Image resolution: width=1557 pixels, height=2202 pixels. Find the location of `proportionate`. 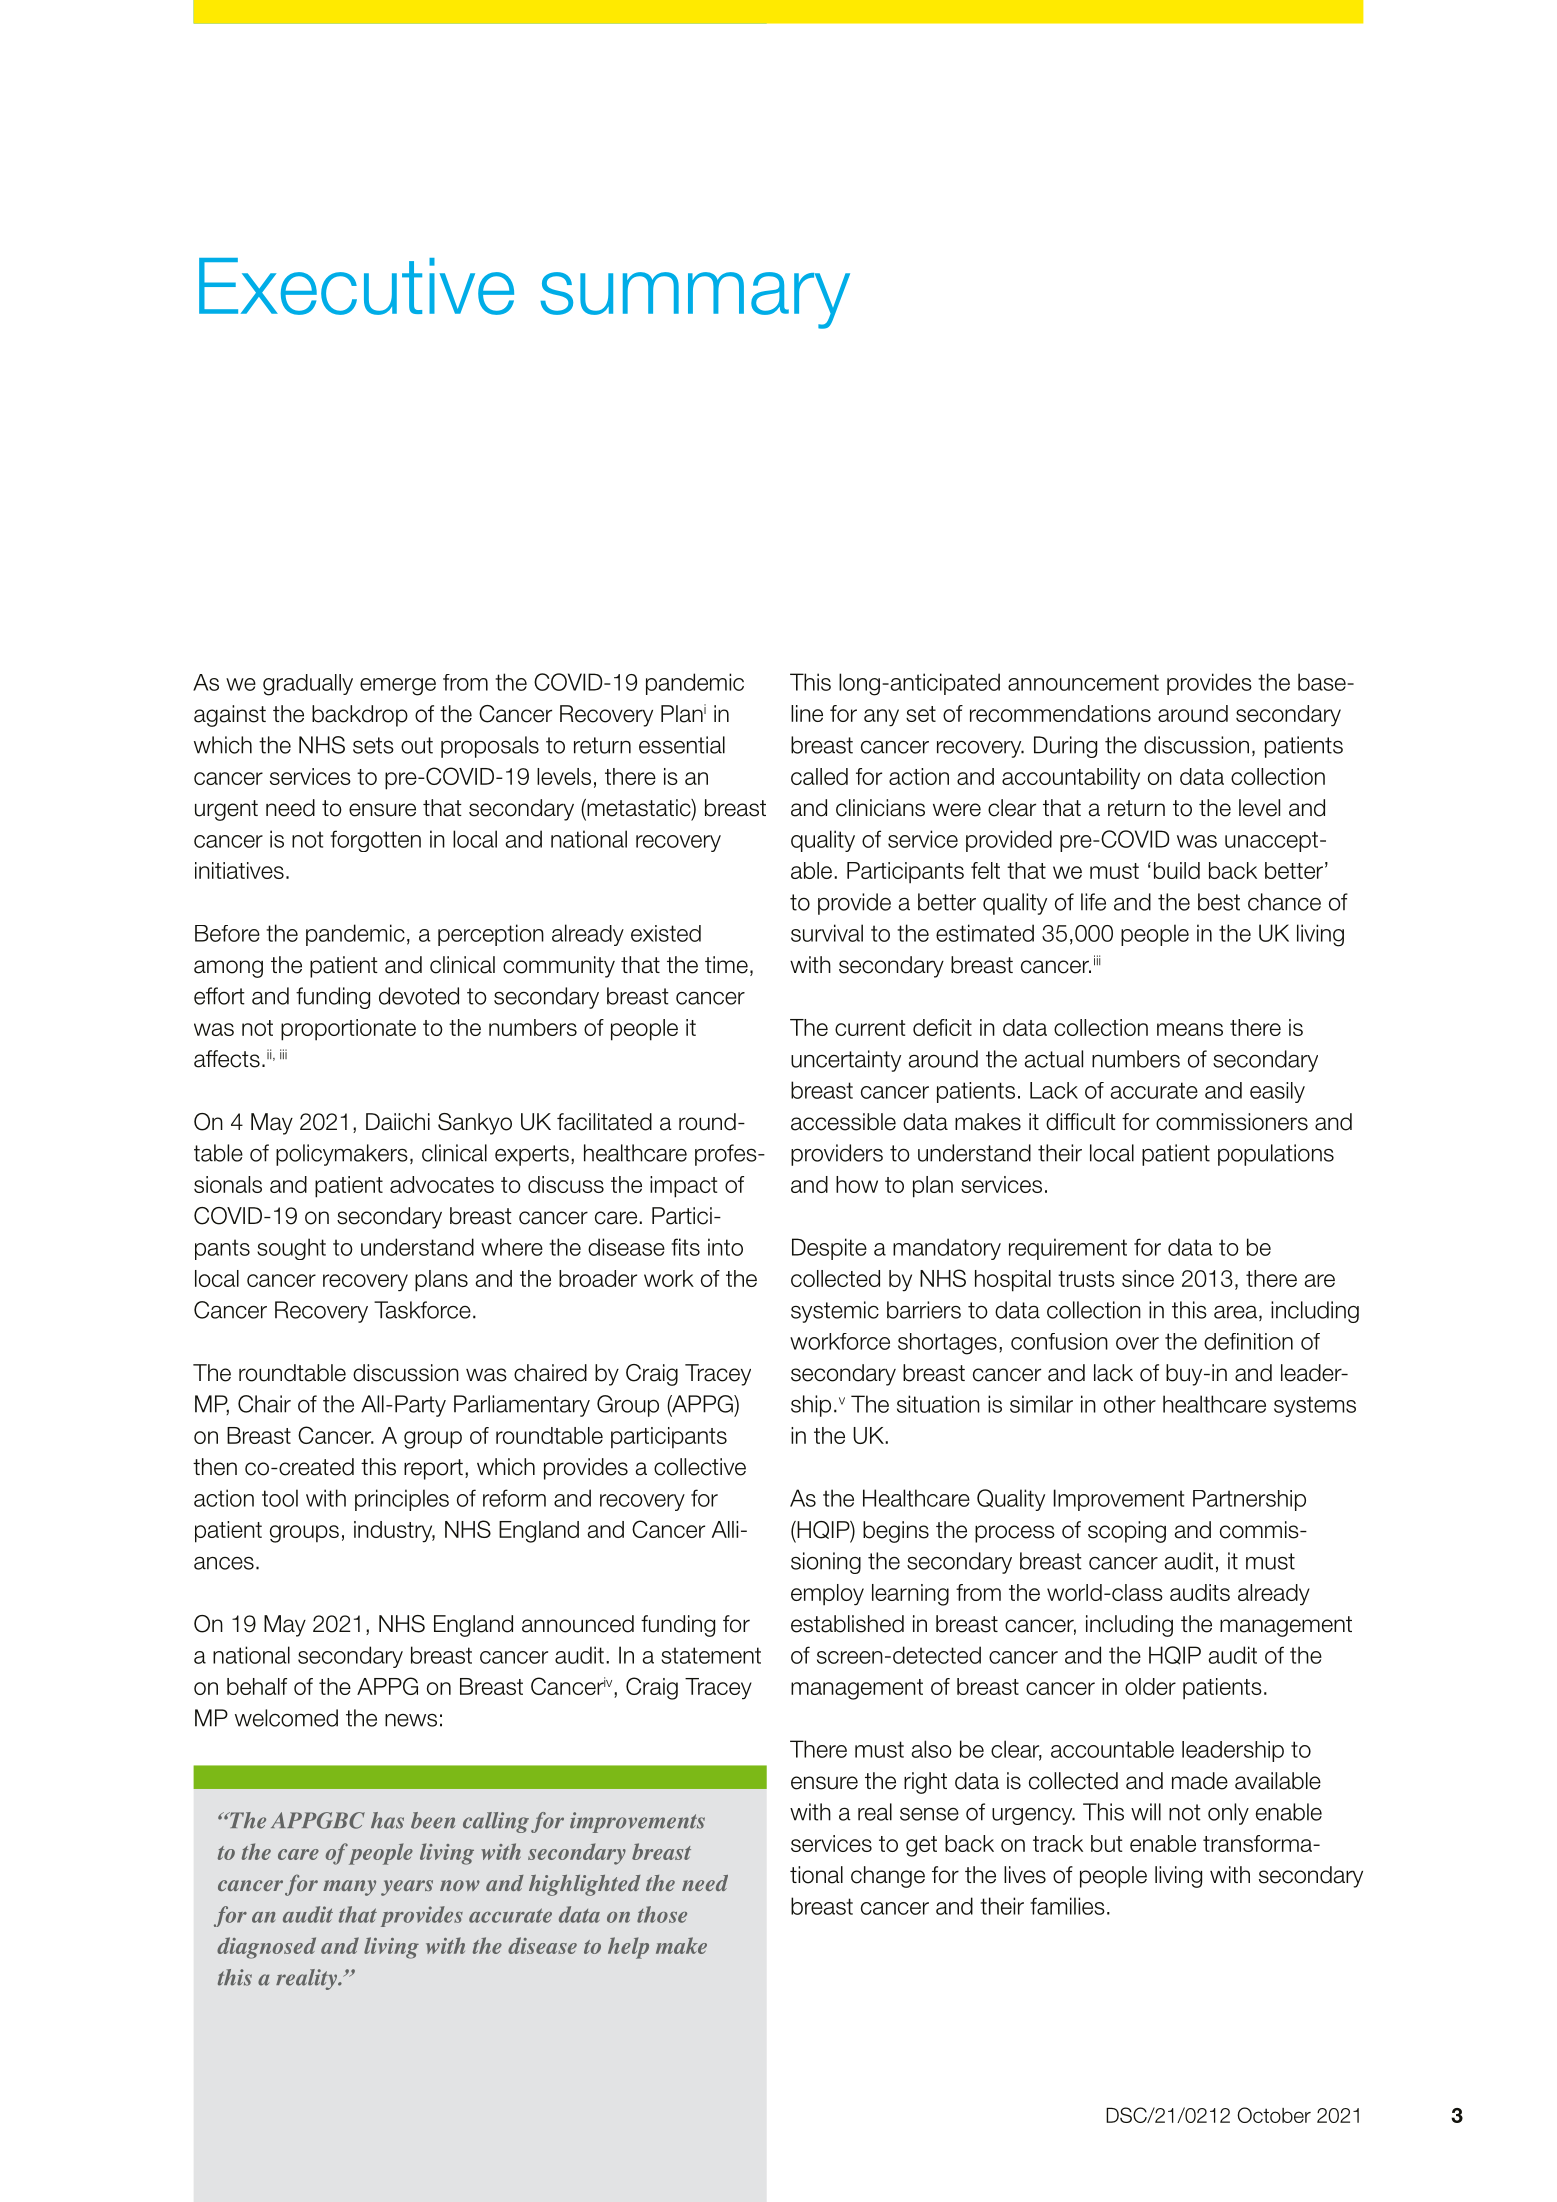

proportionate is located at coordinates (348, 1030).
